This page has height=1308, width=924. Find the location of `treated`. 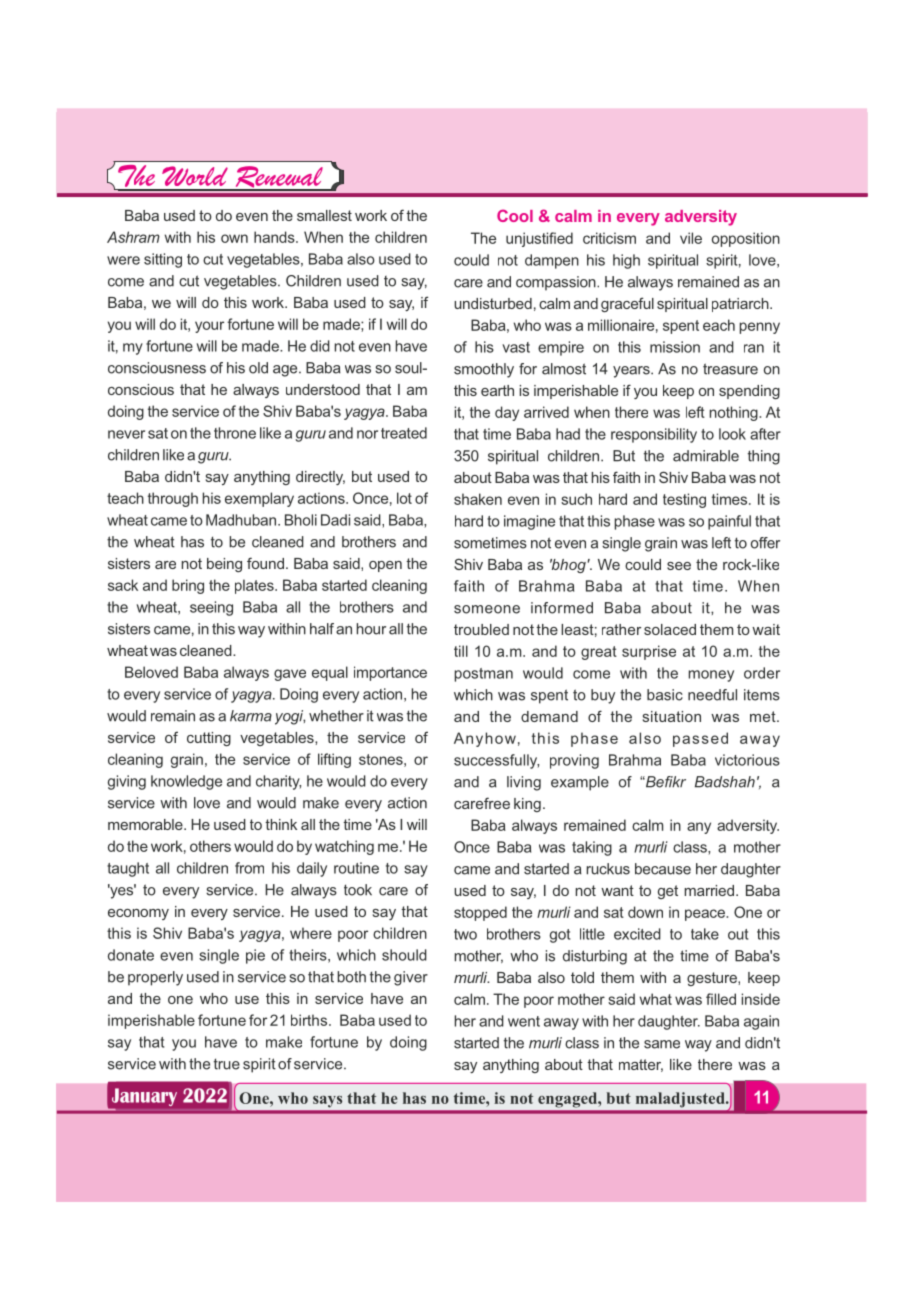

treated is located at coordinates (404, 433).
